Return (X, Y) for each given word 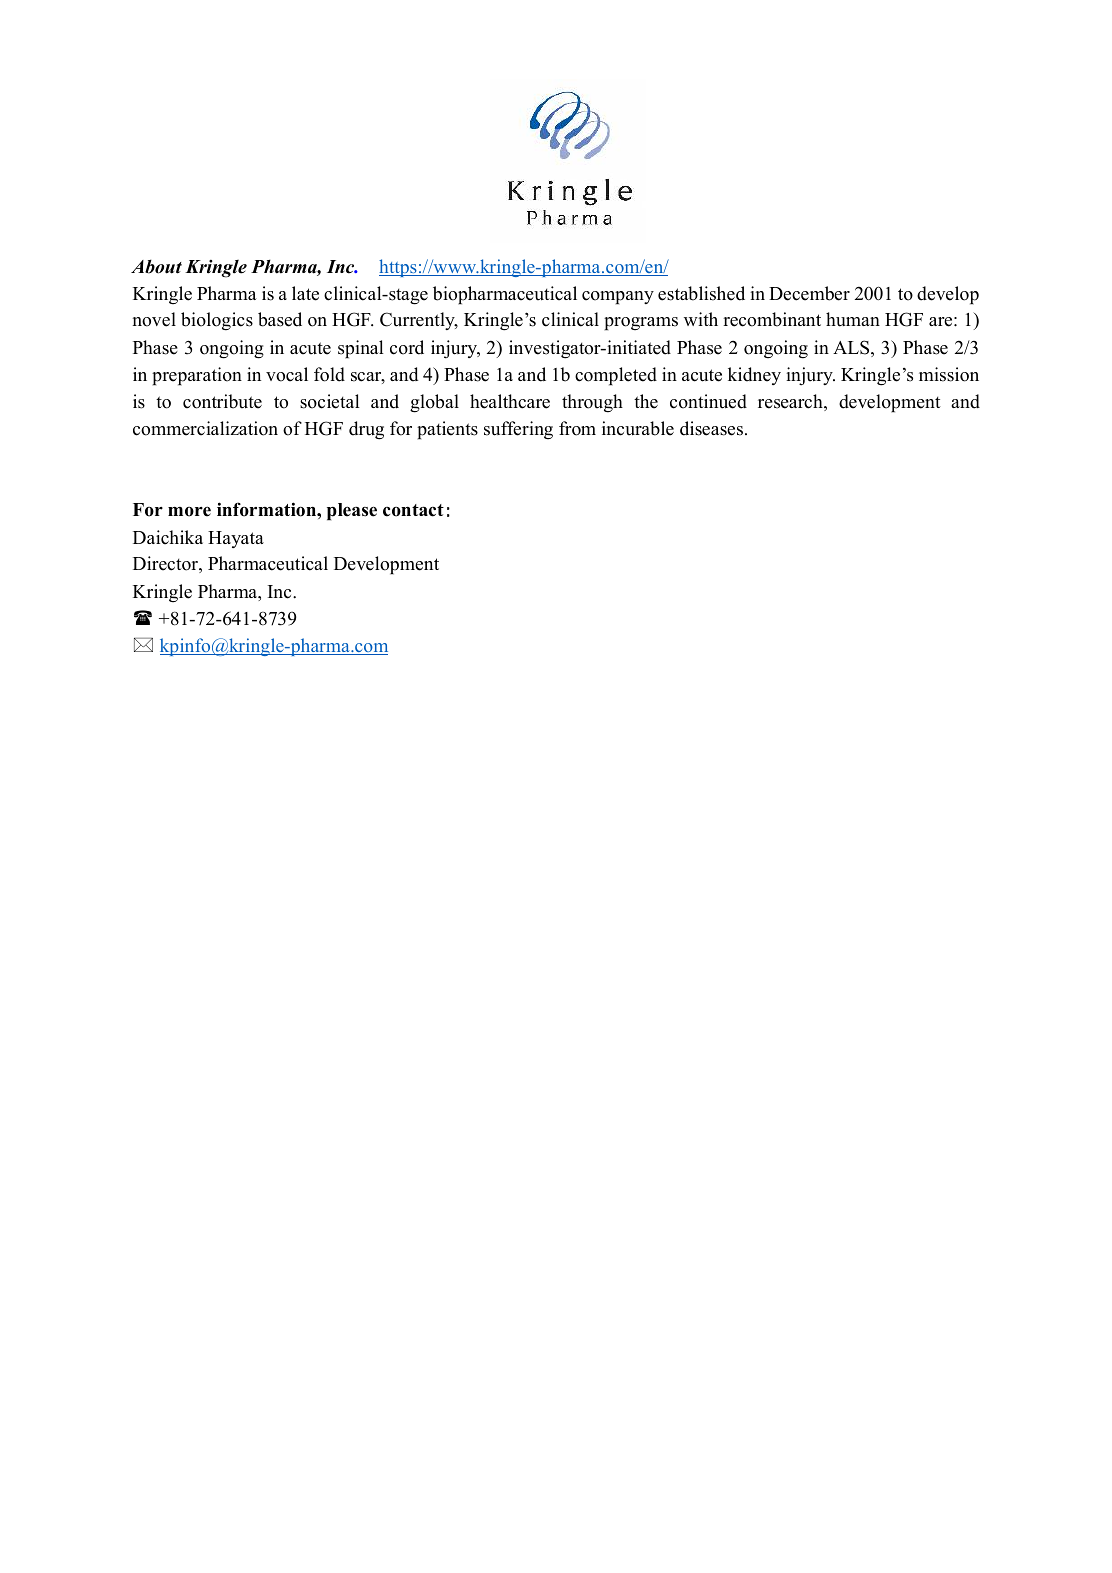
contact (413, 510)
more (189, 511)
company (618, 298)
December (809, 293)
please (352, 512)
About (156, 266)
